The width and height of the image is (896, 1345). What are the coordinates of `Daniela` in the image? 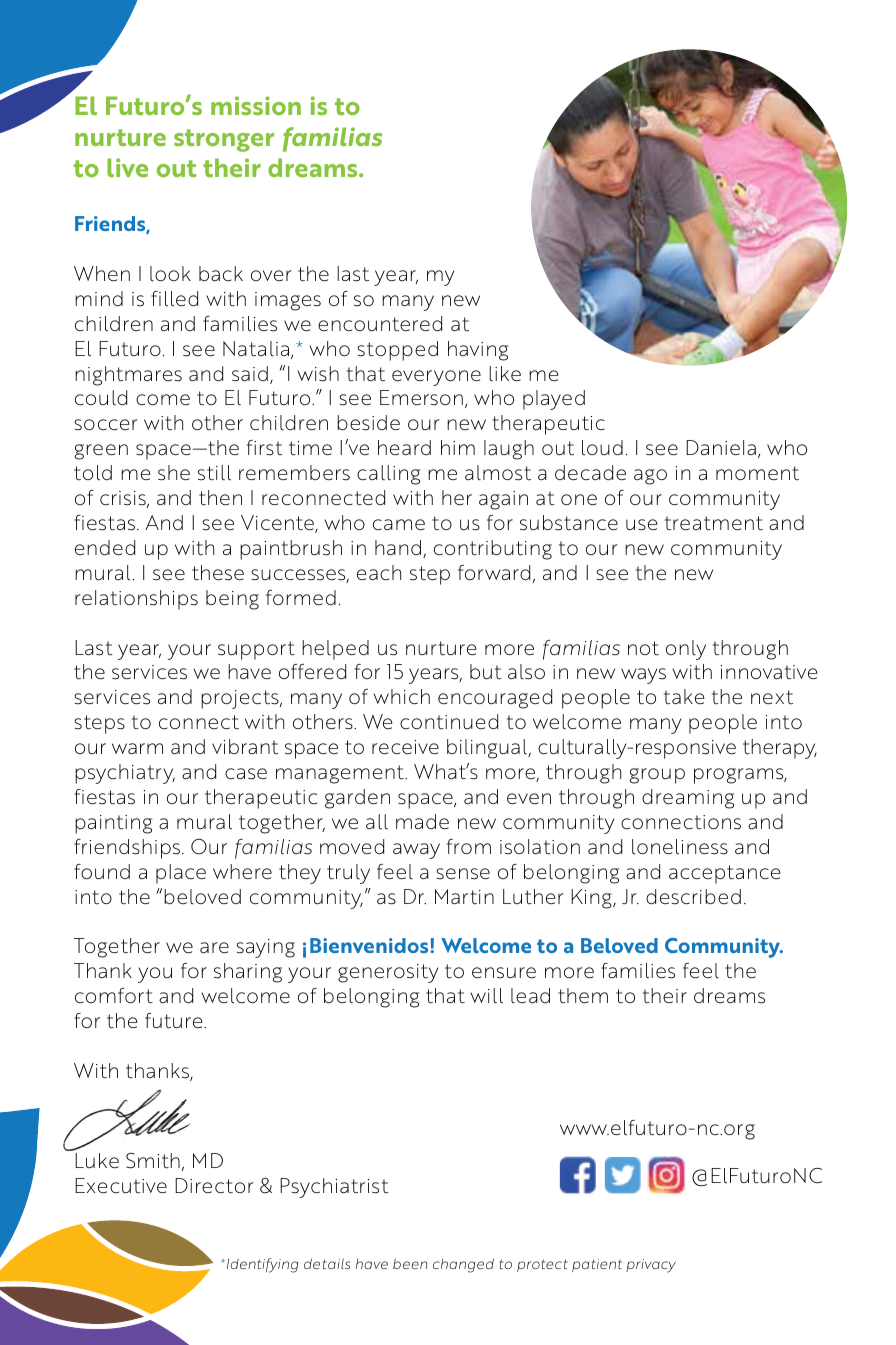 It's located at (721, 448).
